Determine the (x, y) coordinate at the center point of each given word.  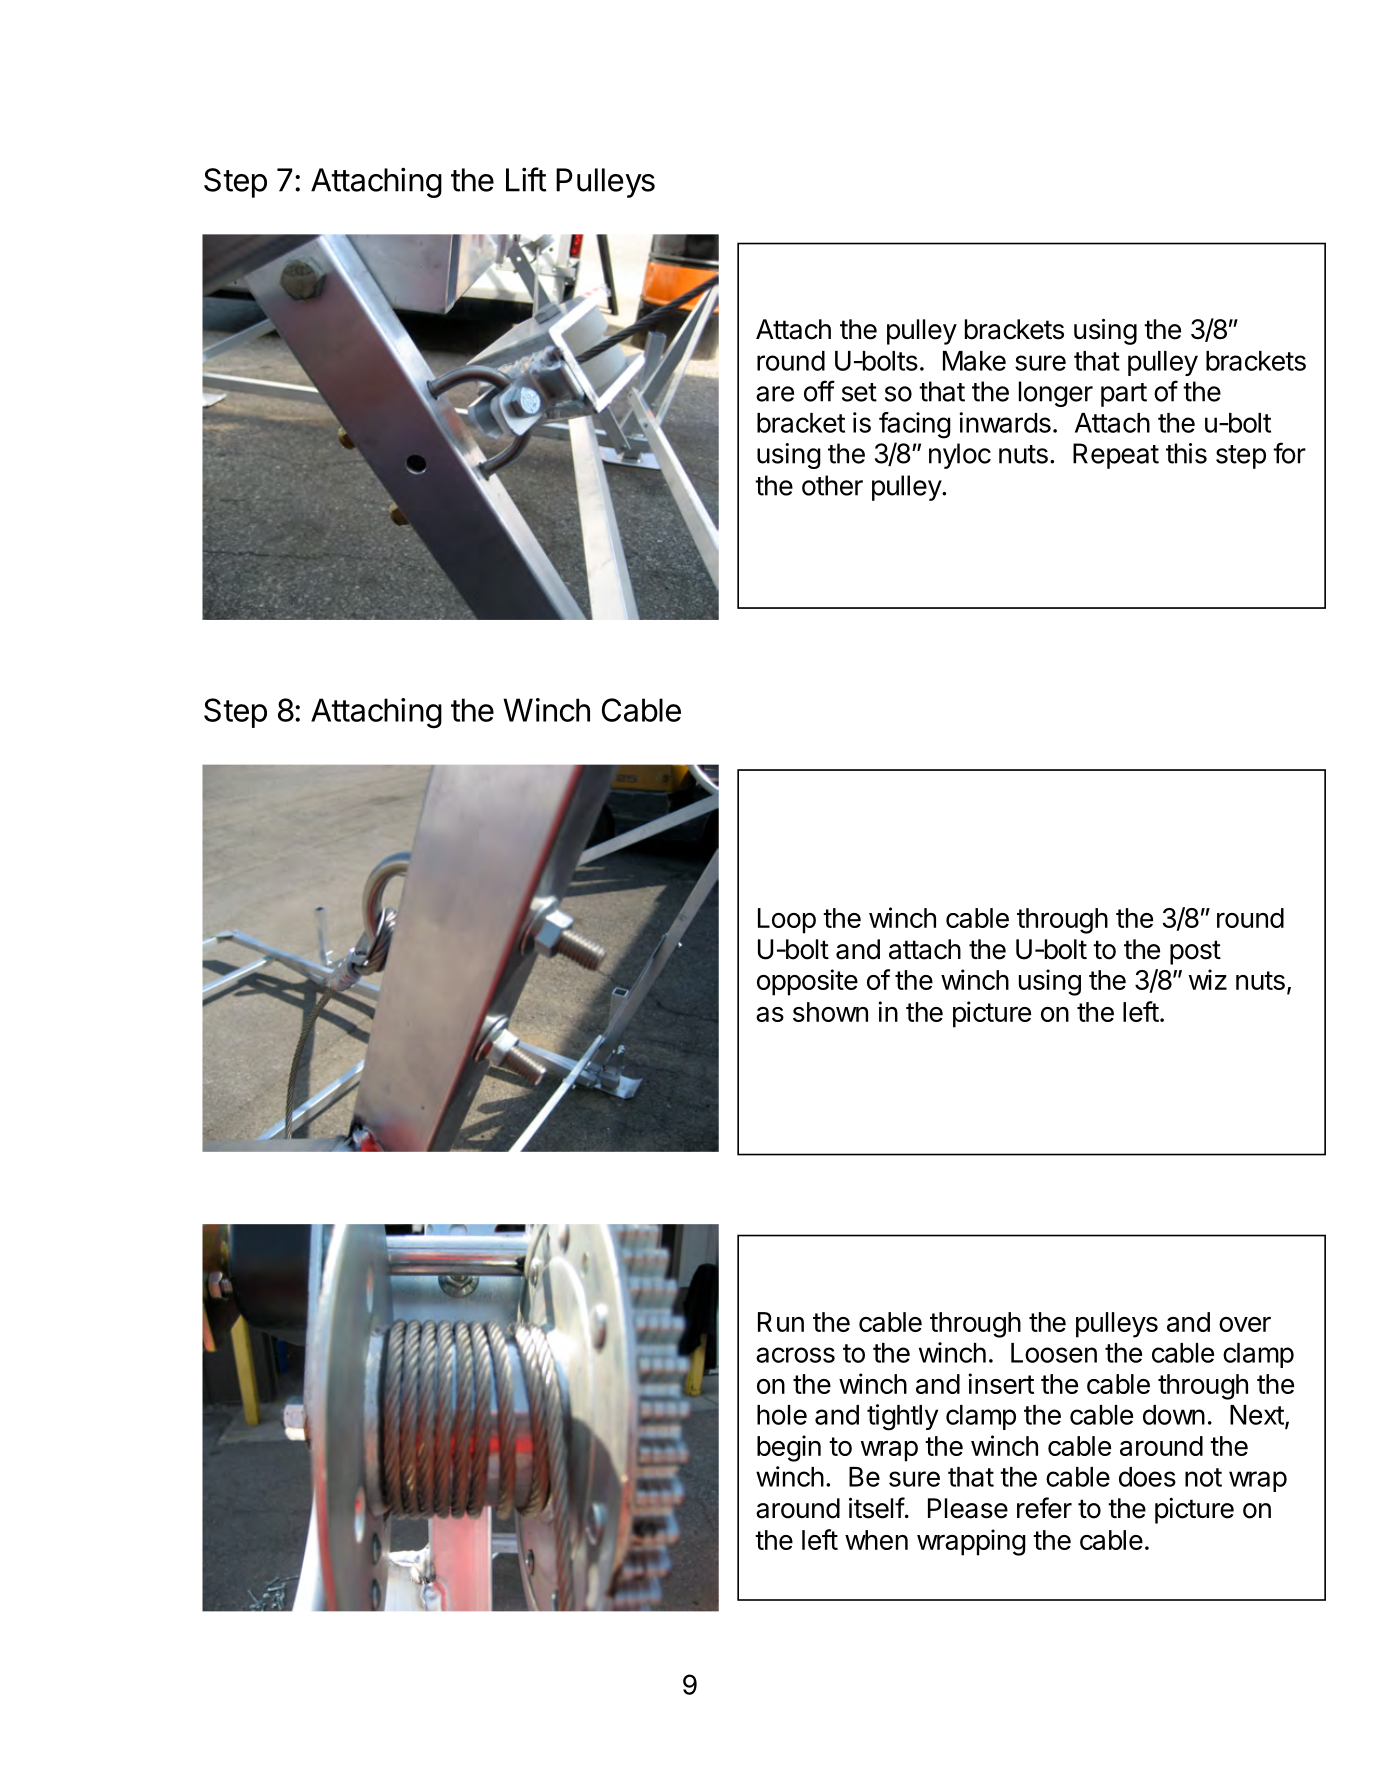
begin (789, 1448)
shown (830, 1012)
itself (877, 1508)
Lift (526, 179)
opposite (807, 982)
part (1124, 395)
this (1186, 453)
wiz (1208, 979)
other (832, 485)
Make (974, 361)
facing (915, 425)
